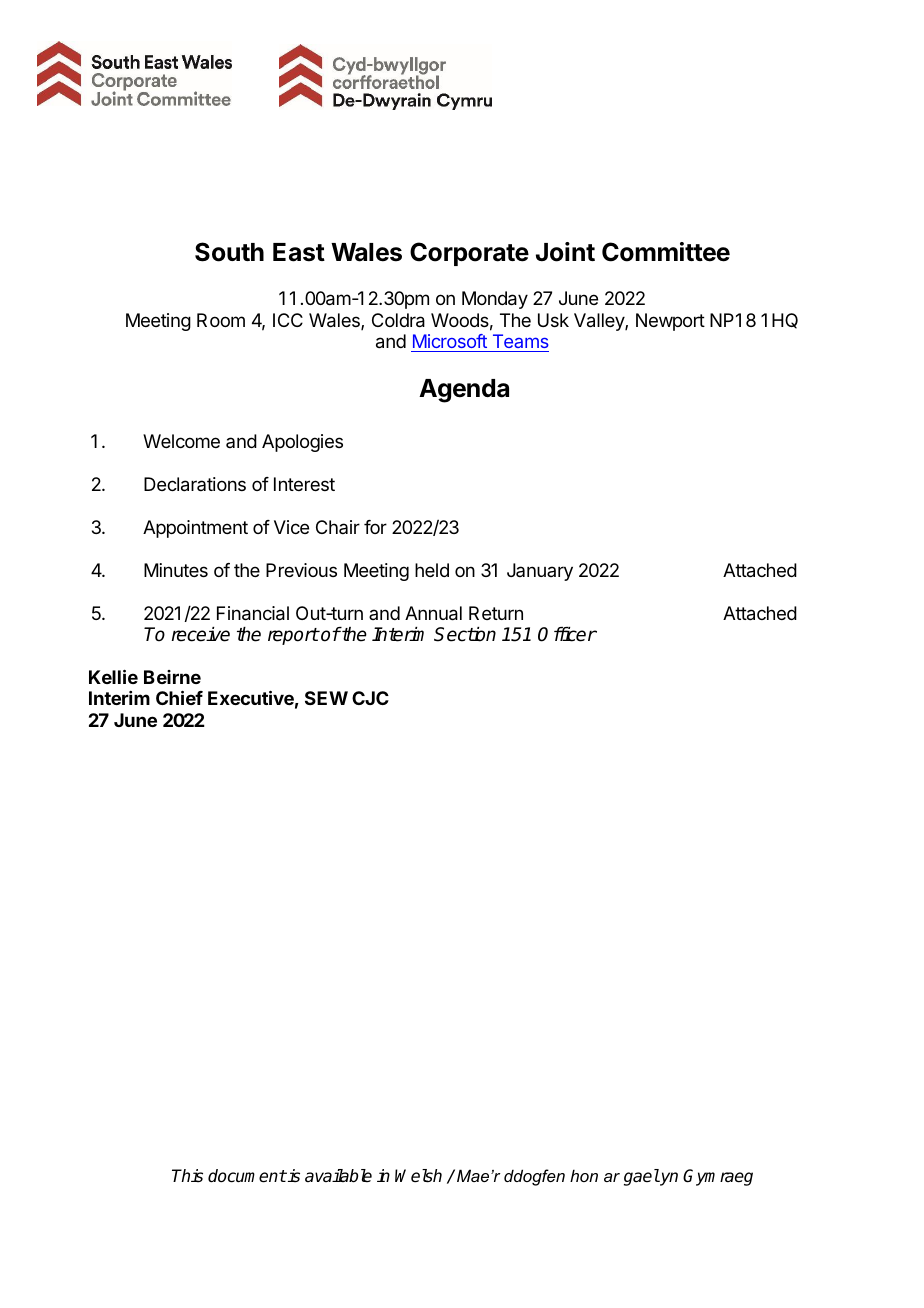  What do you see at coordinates (565, 252) in the screenshot?
I see `Joint` at bounding box center [565, 252].
